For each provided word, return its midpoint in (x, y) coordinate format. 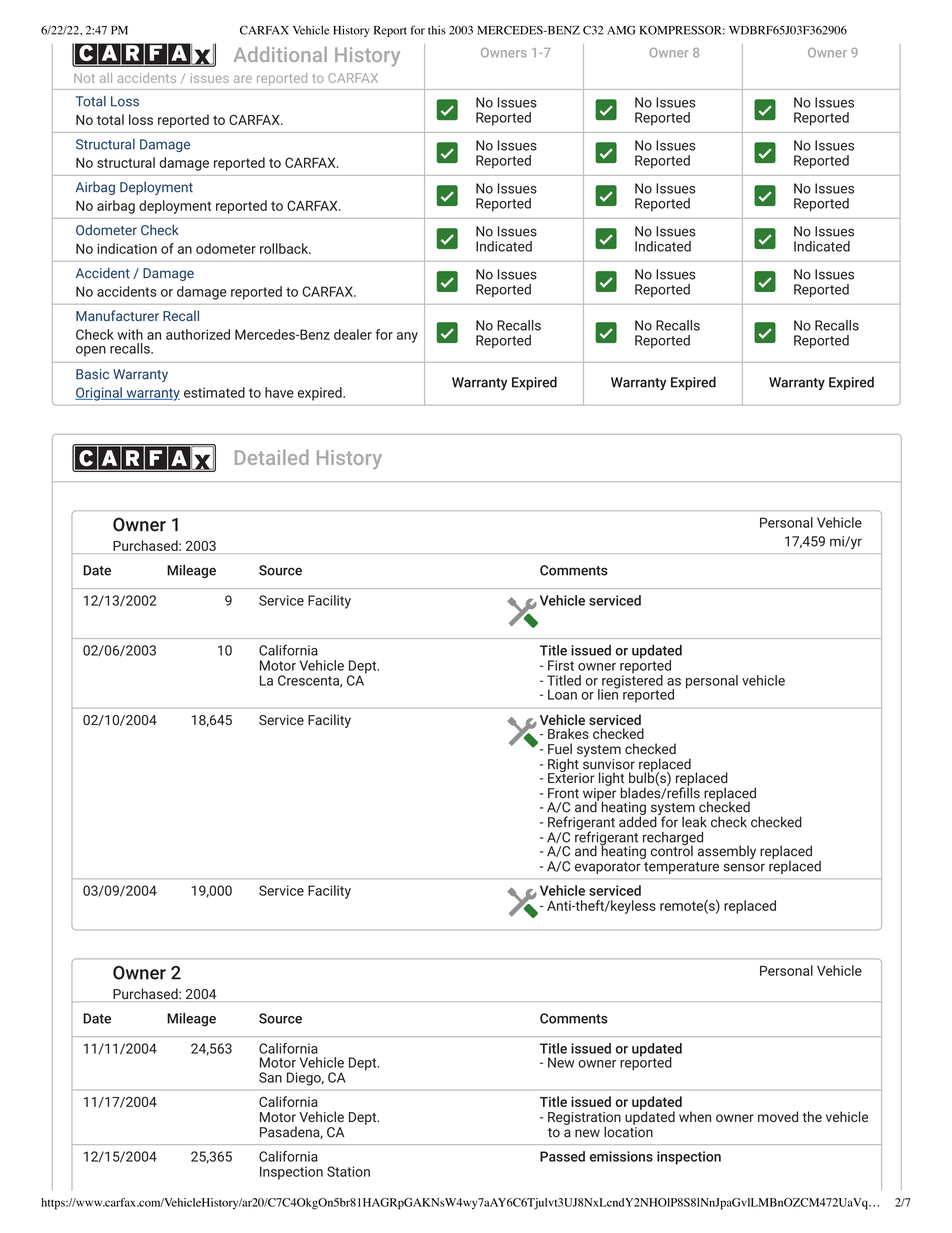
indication (127, 248)
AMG (621, 30)
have (279, 392)
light (611, 780)
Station (348, 1171)
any (407, 337)
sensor (744, 867)
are (243, 79)
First (561, 665)
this (437, 30)
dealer (353, 334)
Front (563, 793)
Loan (562, 694)
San (270, 1077)
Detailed (272, 457)
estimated (214, 392)
